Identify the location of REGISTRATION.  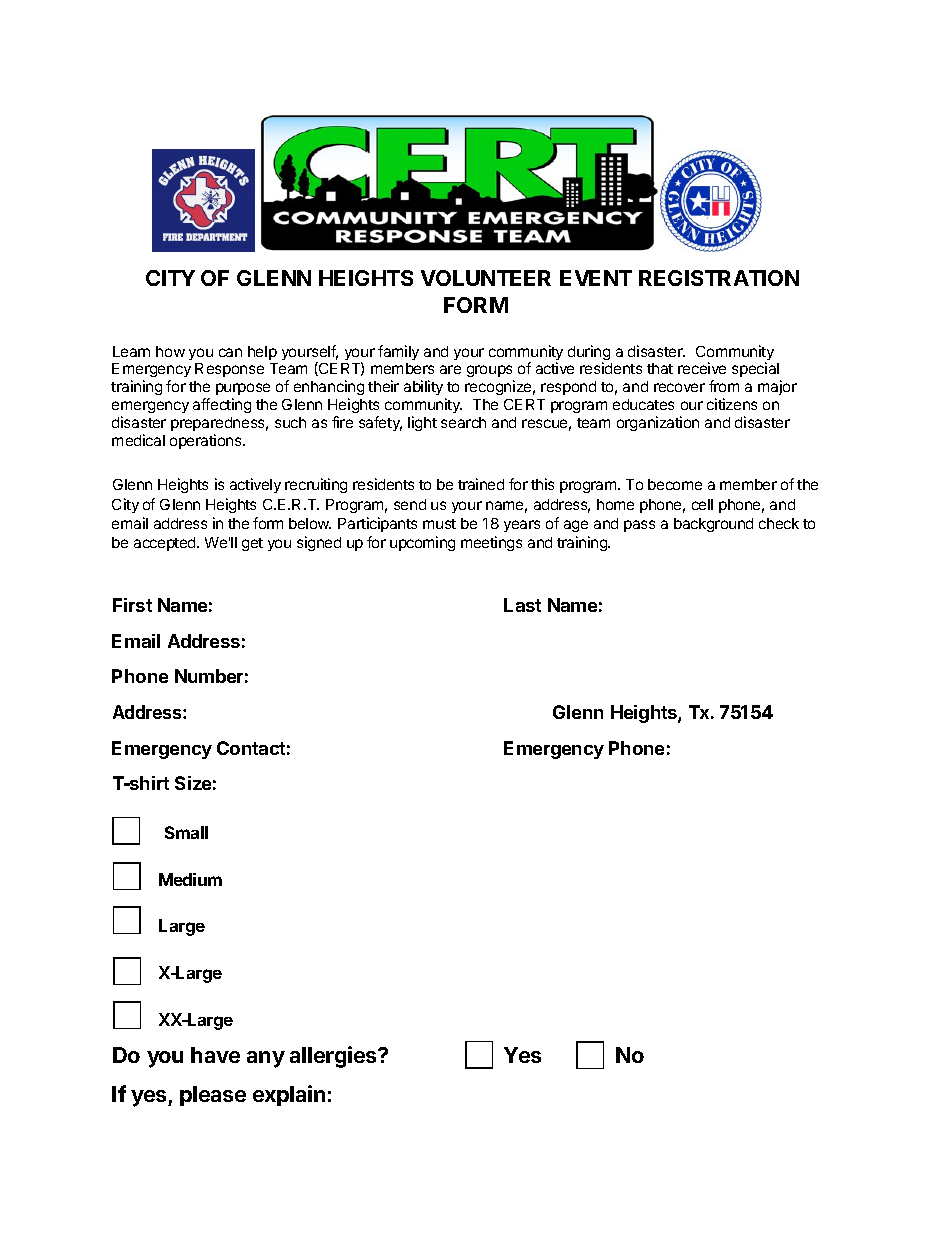
(719, 278).
